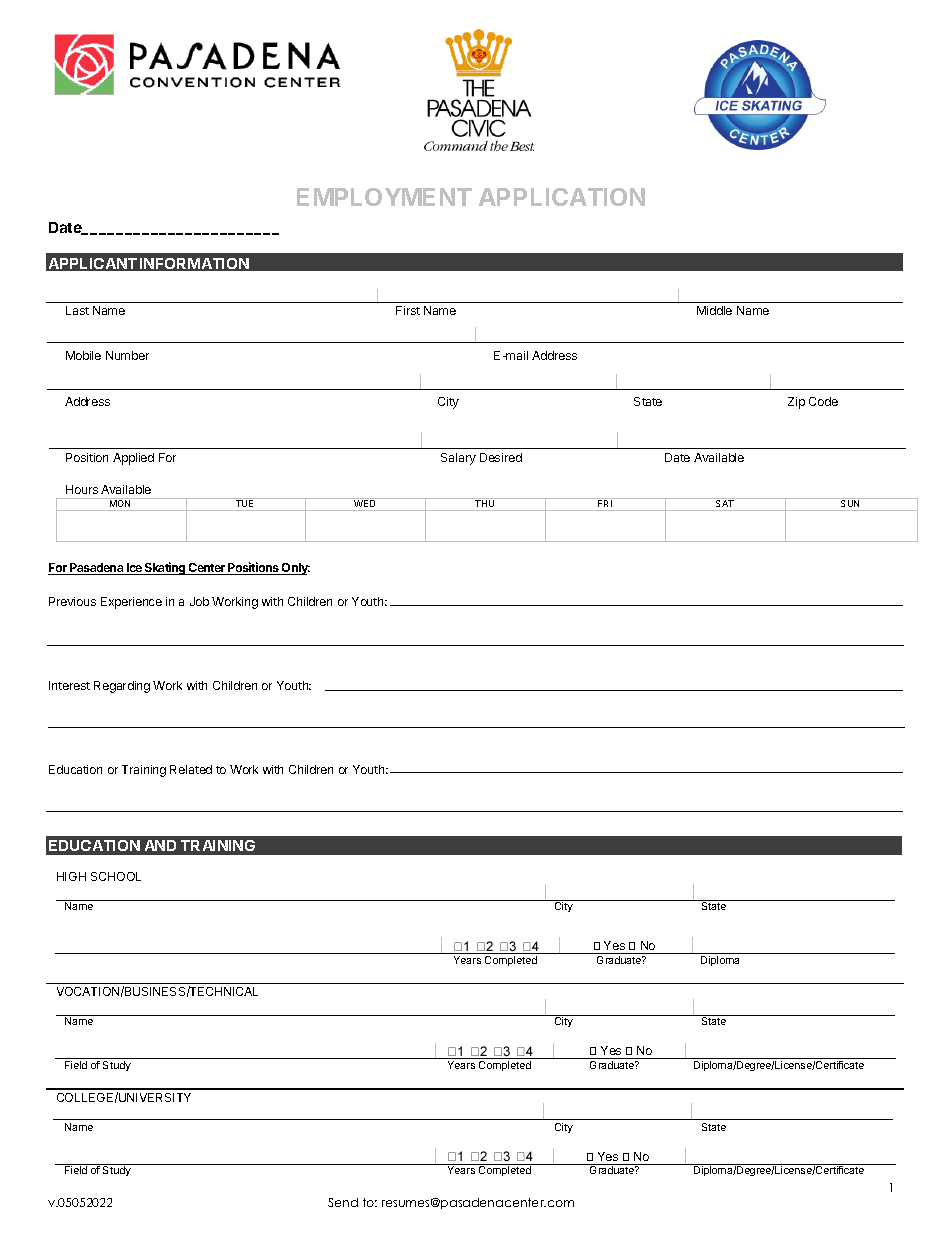 The width and height of the page is (952, 1233). What do you see at coordinates (796, 403) in the page?
I see `Zip` at bounding box center [796, 403].
